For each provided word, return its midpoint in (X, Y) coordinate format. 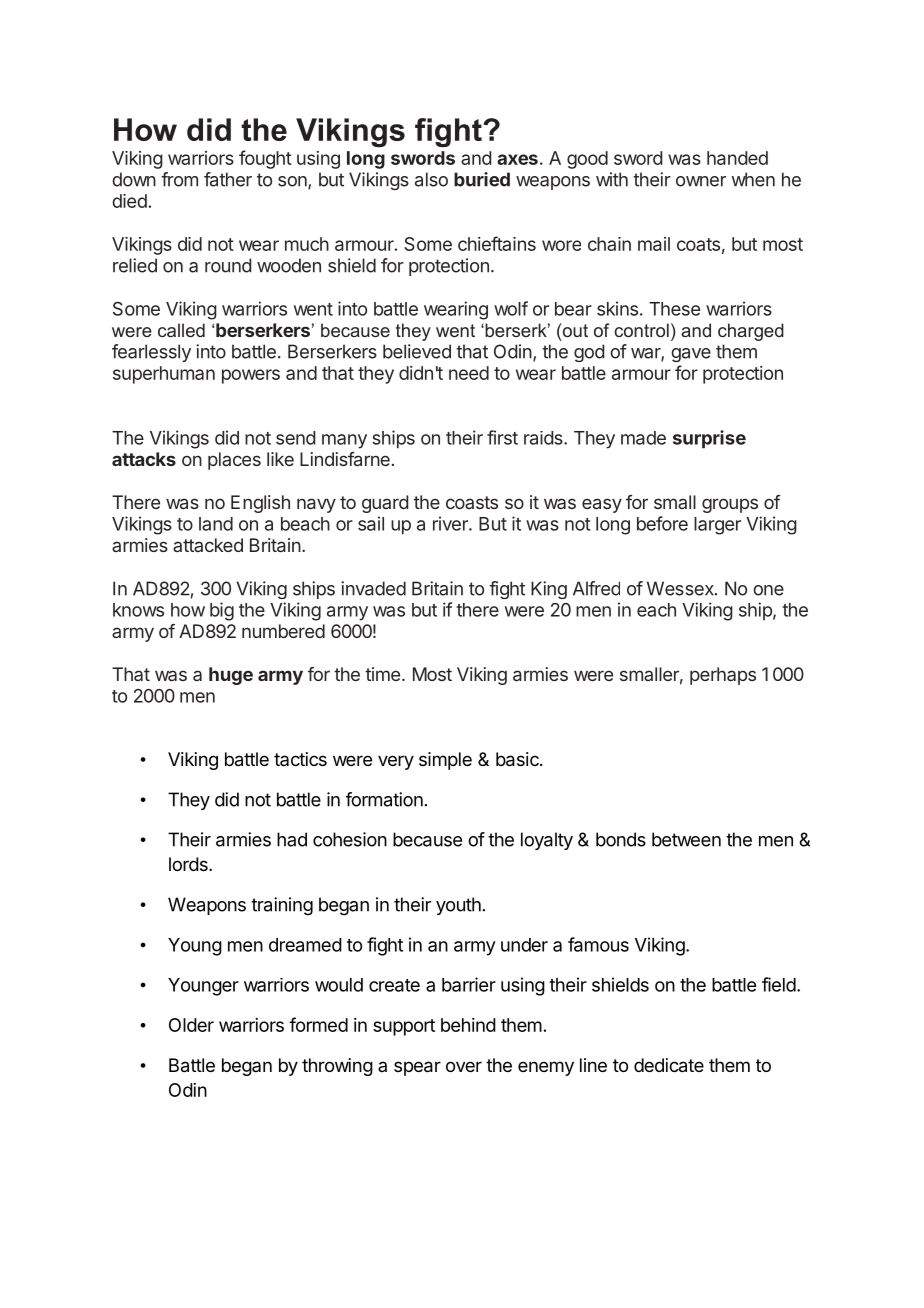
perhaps (723, 676)
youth (458, 906)
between (686, 839)
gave (691, 355)
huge (231, 676)
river (451, 523)
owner (701, 181)
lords (189, 864)
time (382, 674)
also (431, 179)
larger (717, 526)
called (181, 330)
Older (191, 1025)
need (469, 373)
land (216, 524)
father (228, 179)
